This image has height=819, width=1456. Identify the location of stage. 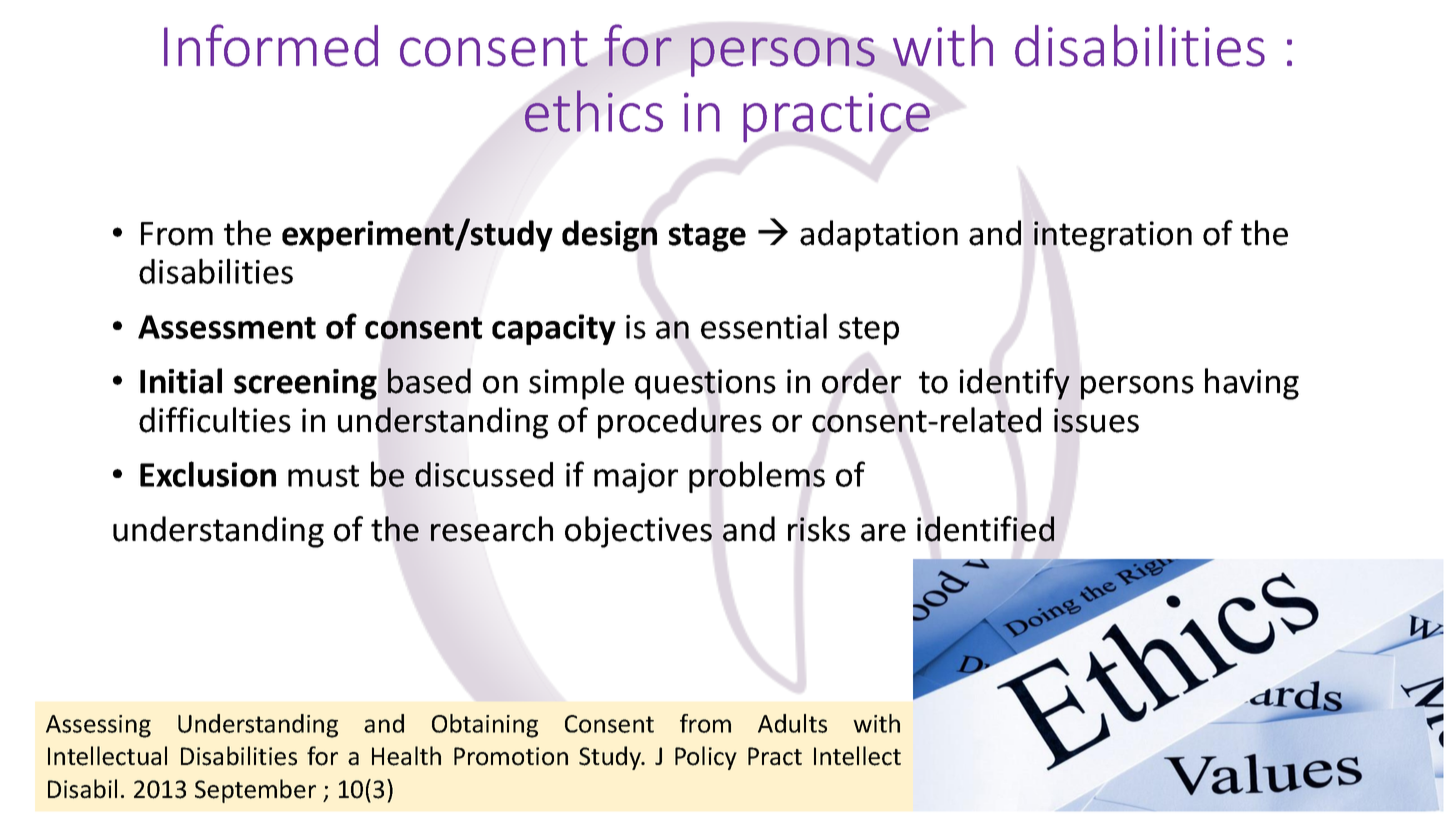
(707, 237).
